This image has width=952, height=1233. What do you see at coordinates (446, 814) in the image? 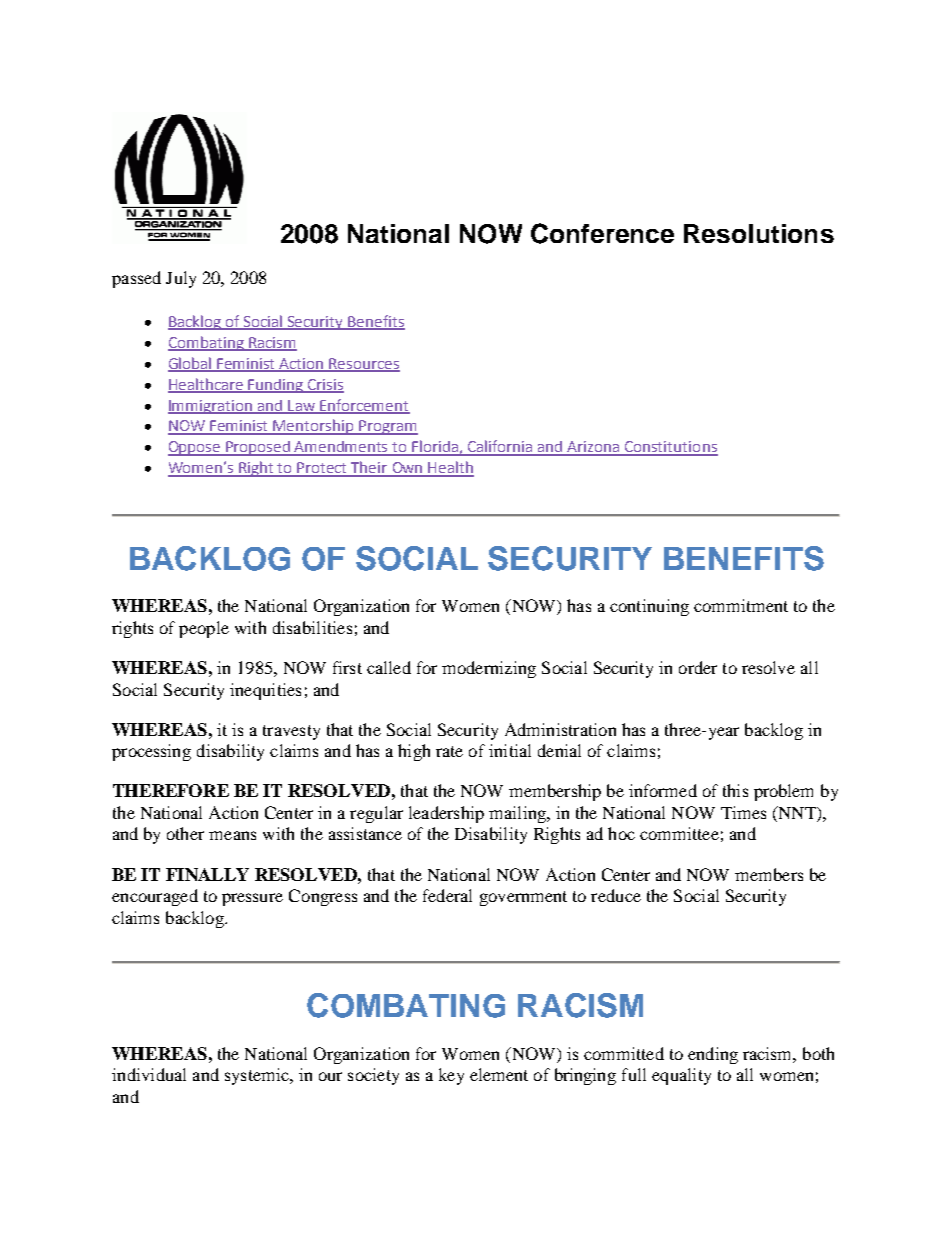
I see `leadership` at bounding box center [446, 814].
